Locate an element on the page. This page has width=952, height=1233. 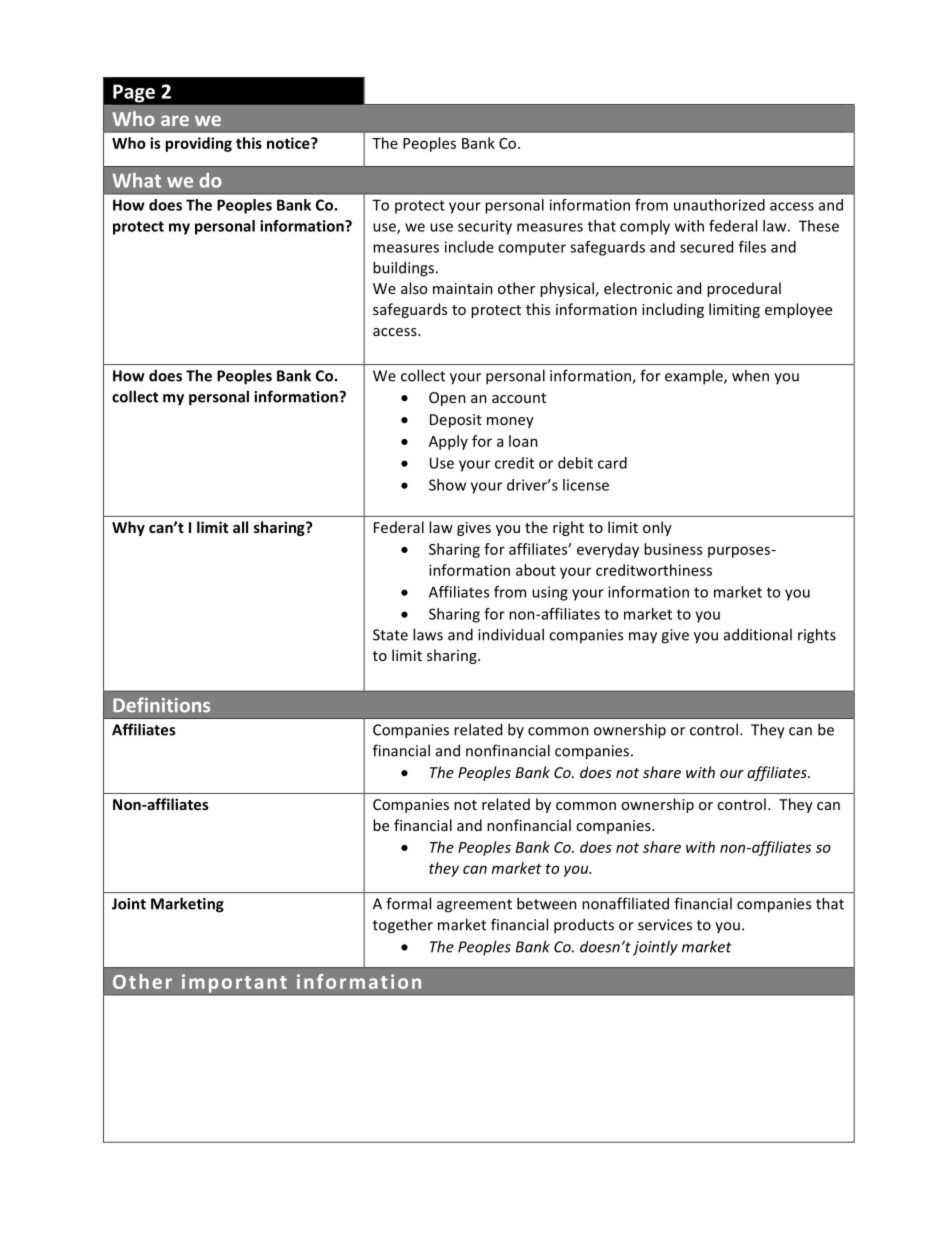
Definitions is located at coordinates (161, 705).
